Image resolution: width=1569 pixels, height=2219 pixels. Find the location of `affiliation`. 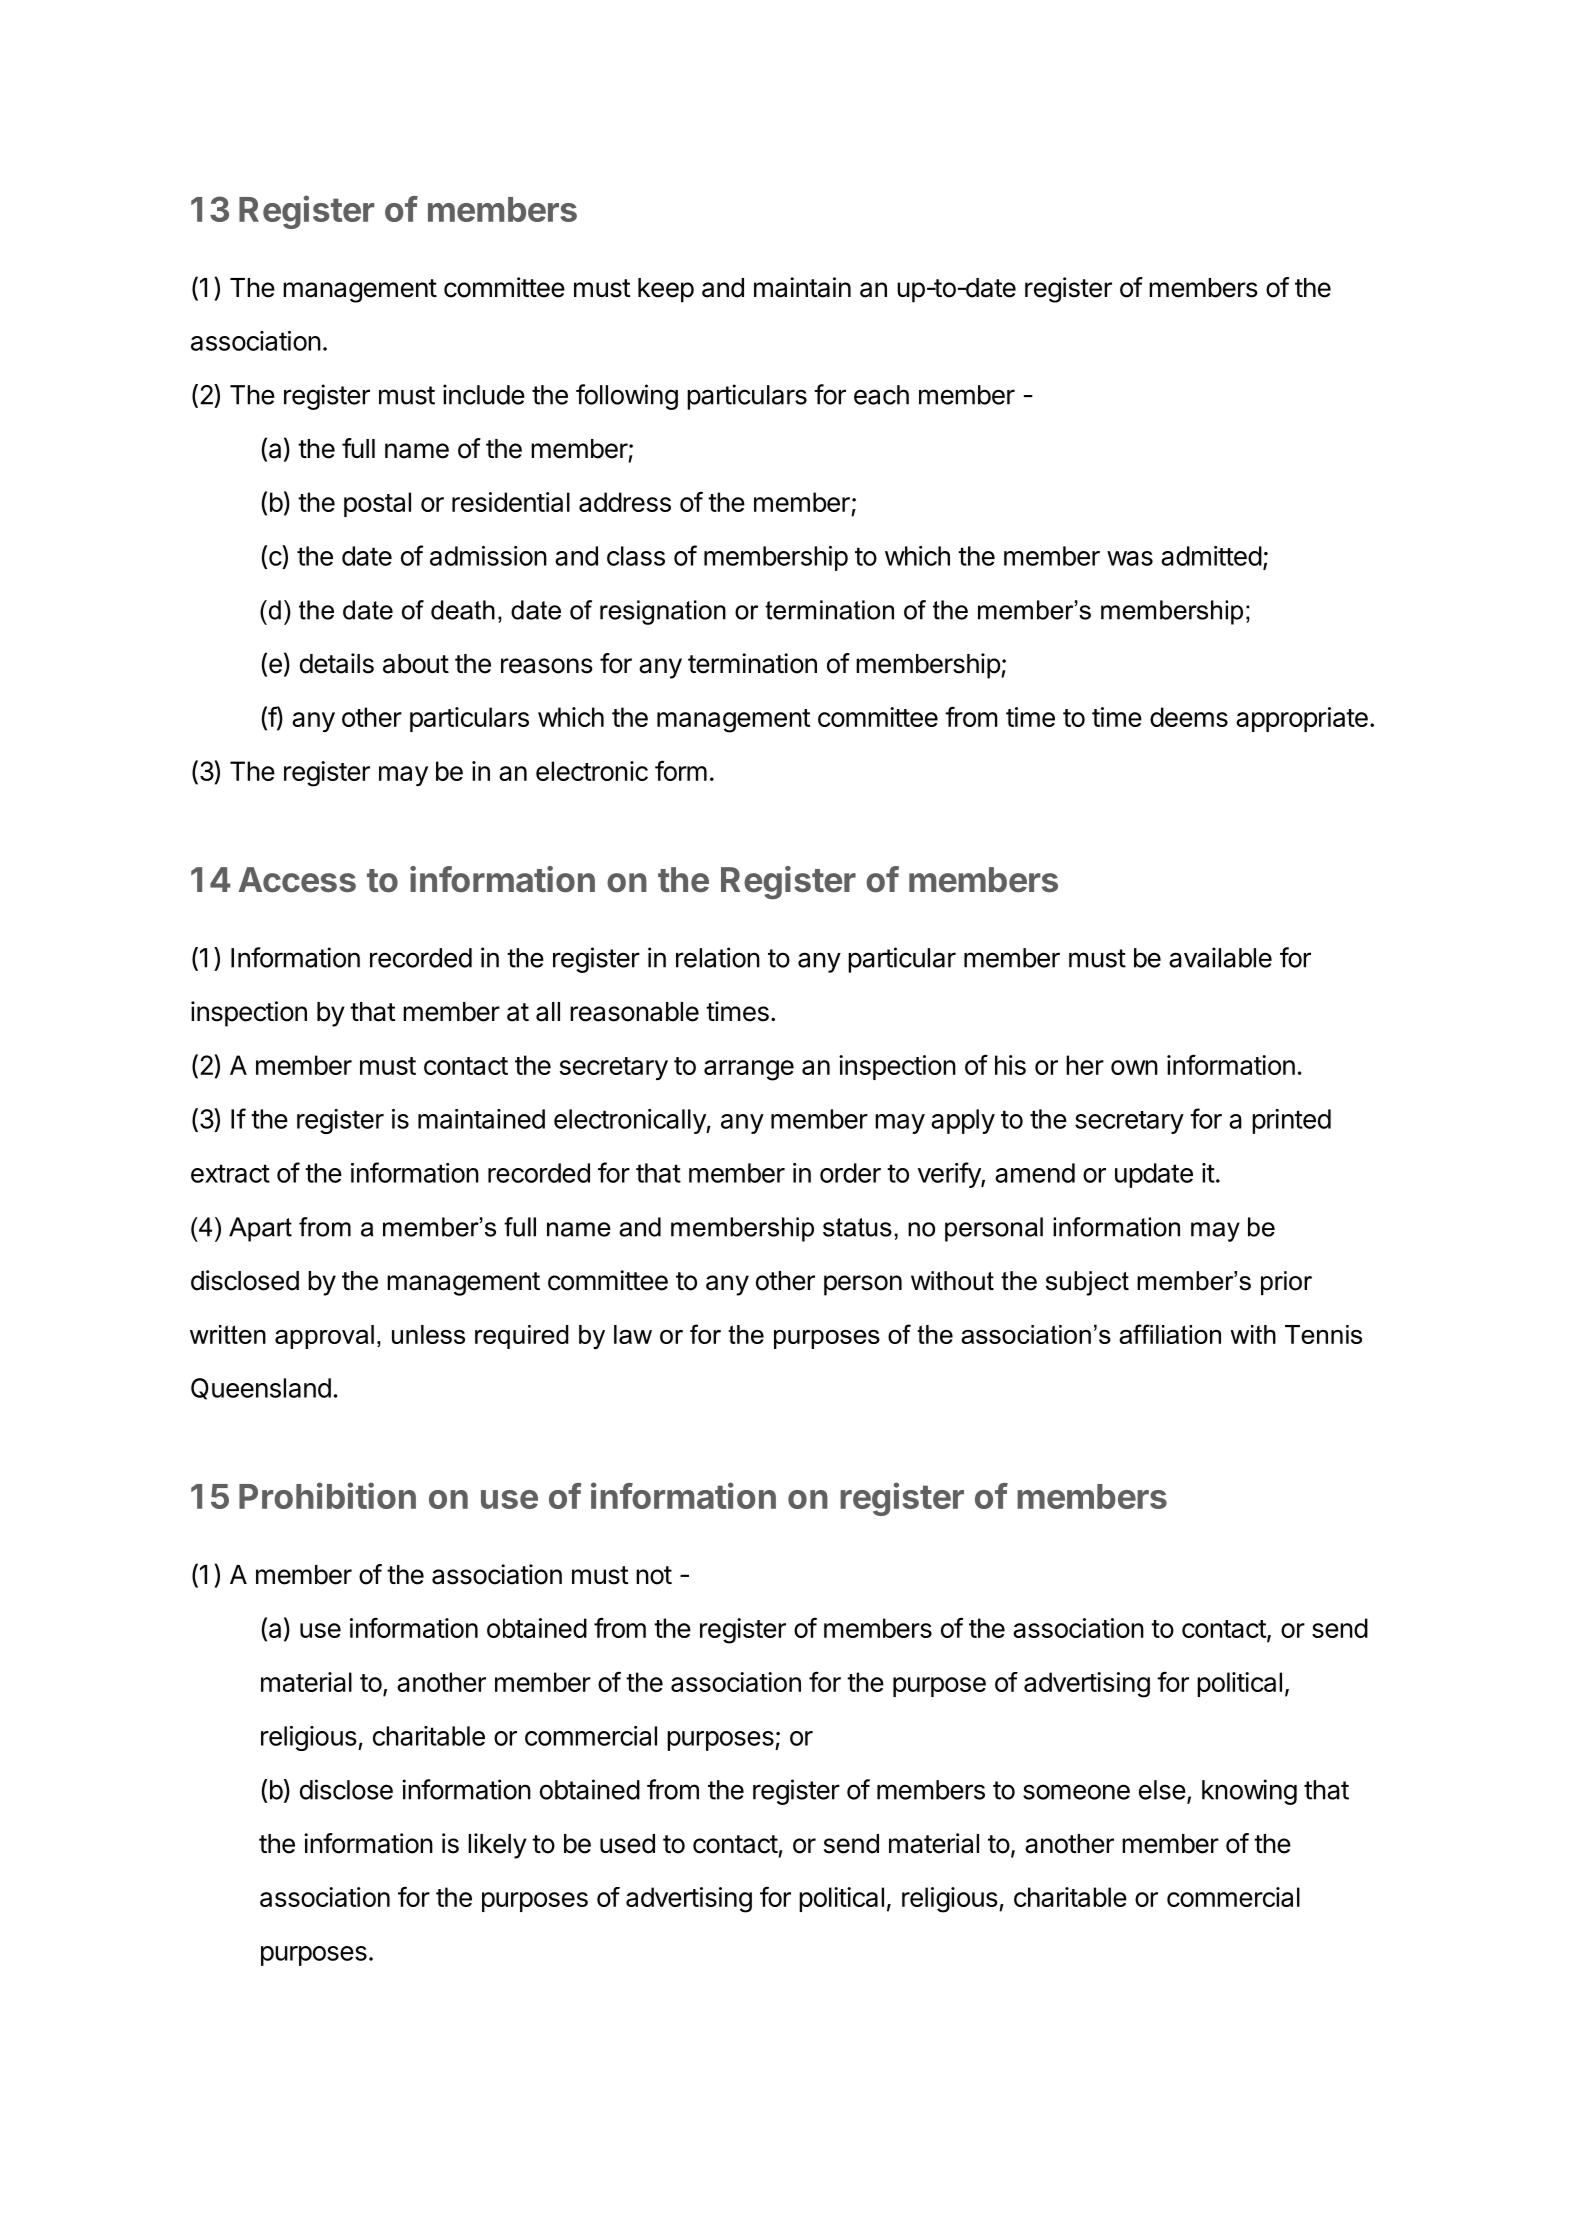

affiliation is located at coordinates (1170, 1334).
